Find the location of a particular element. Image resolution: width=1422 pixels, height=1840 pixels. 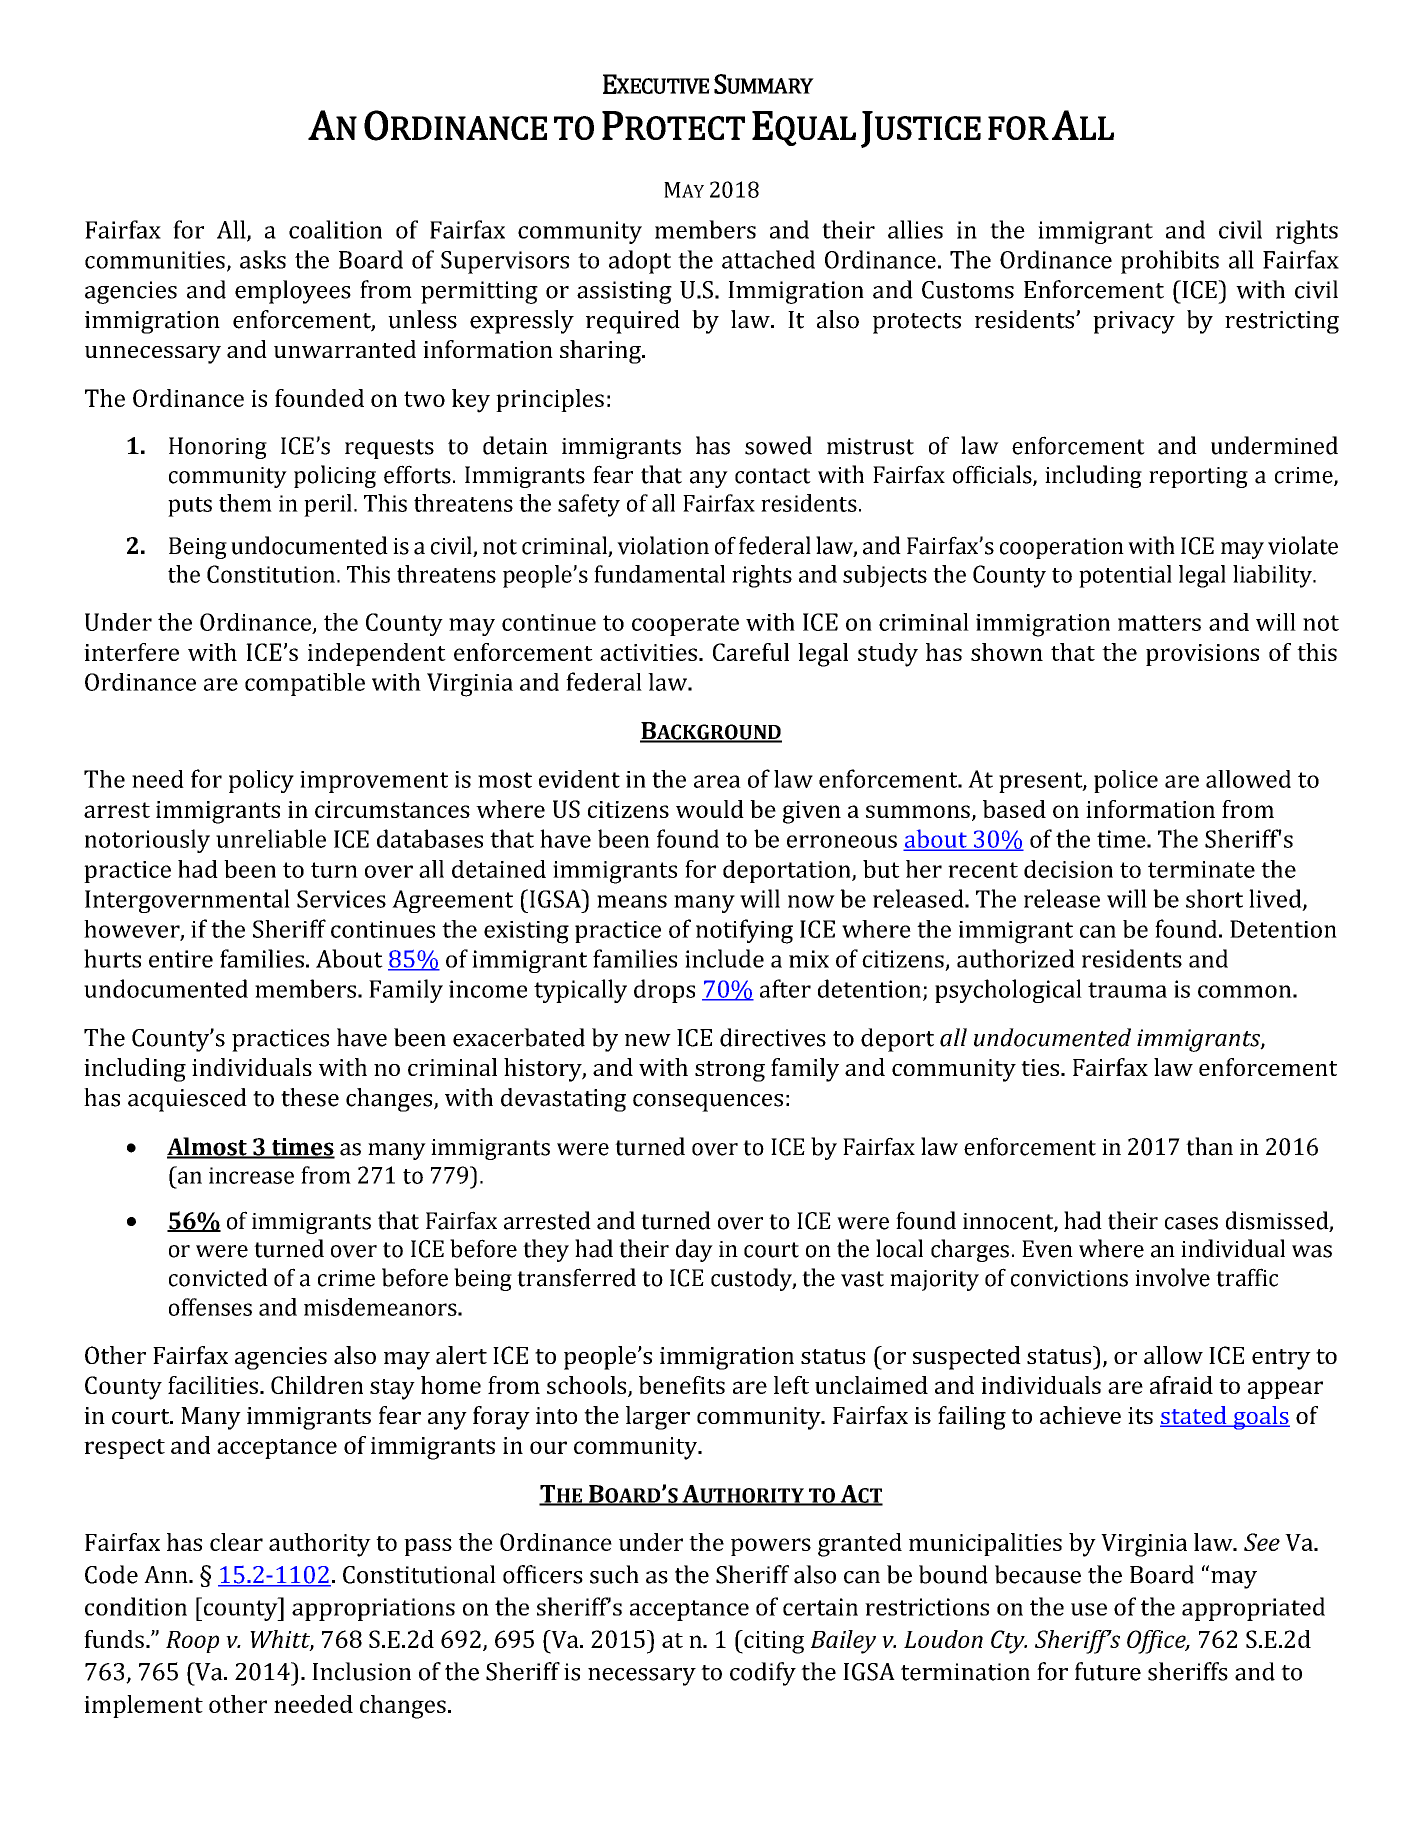

asks is located at coordinates (263, 259).
